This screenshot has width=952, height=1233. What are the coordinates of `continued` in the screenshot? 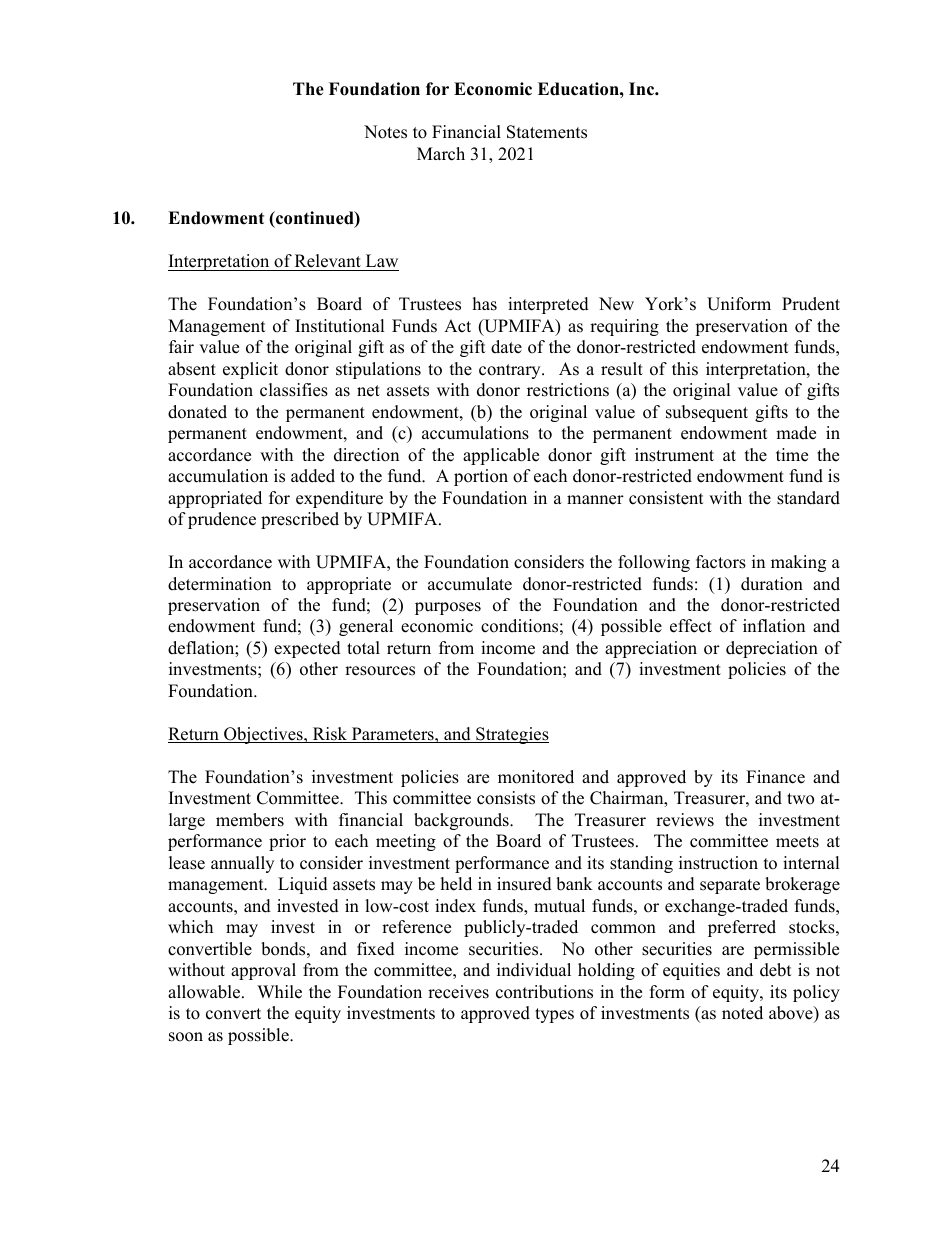 It's located at (315, 219).
